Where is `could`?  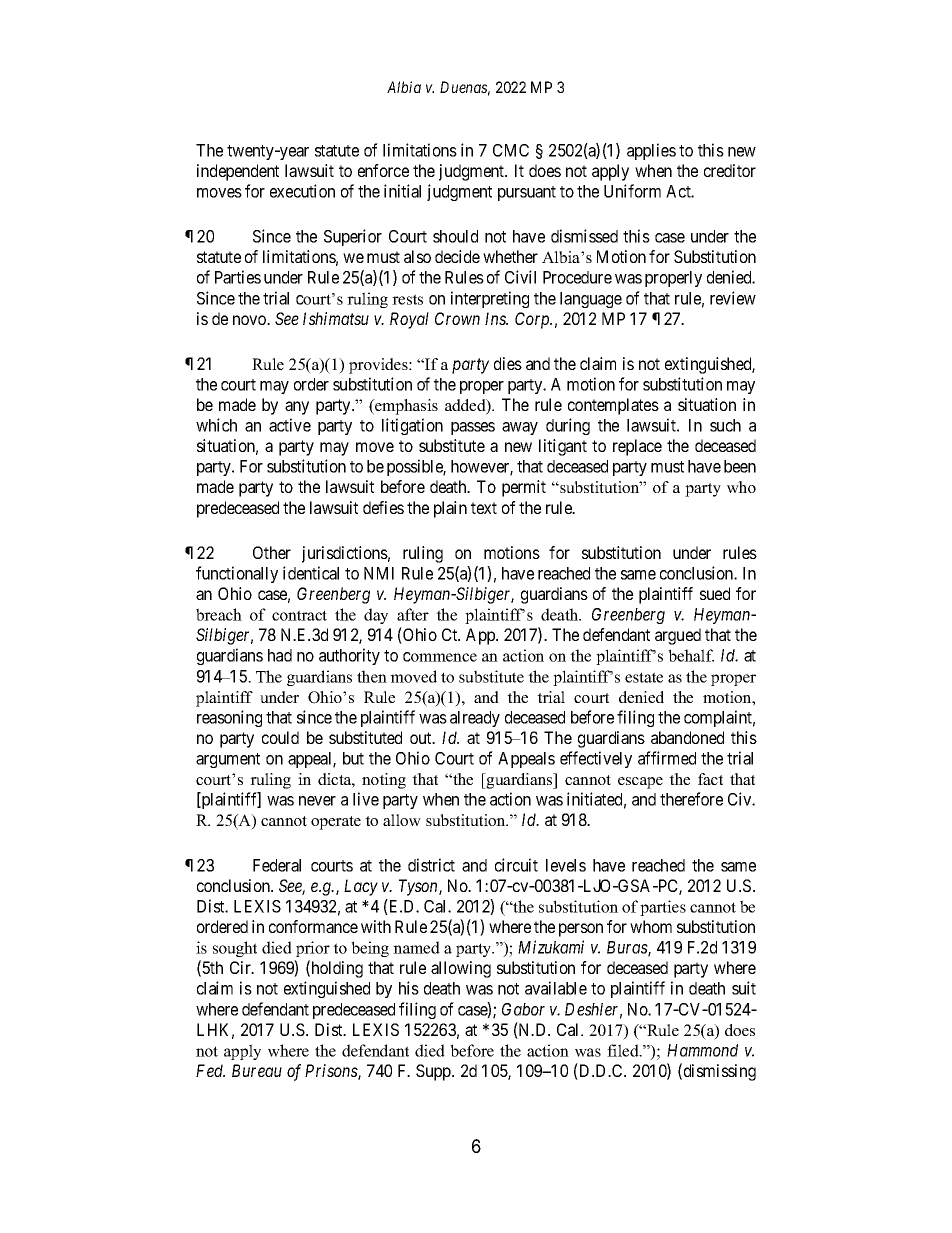
could is located at coordinates (280, 737).
